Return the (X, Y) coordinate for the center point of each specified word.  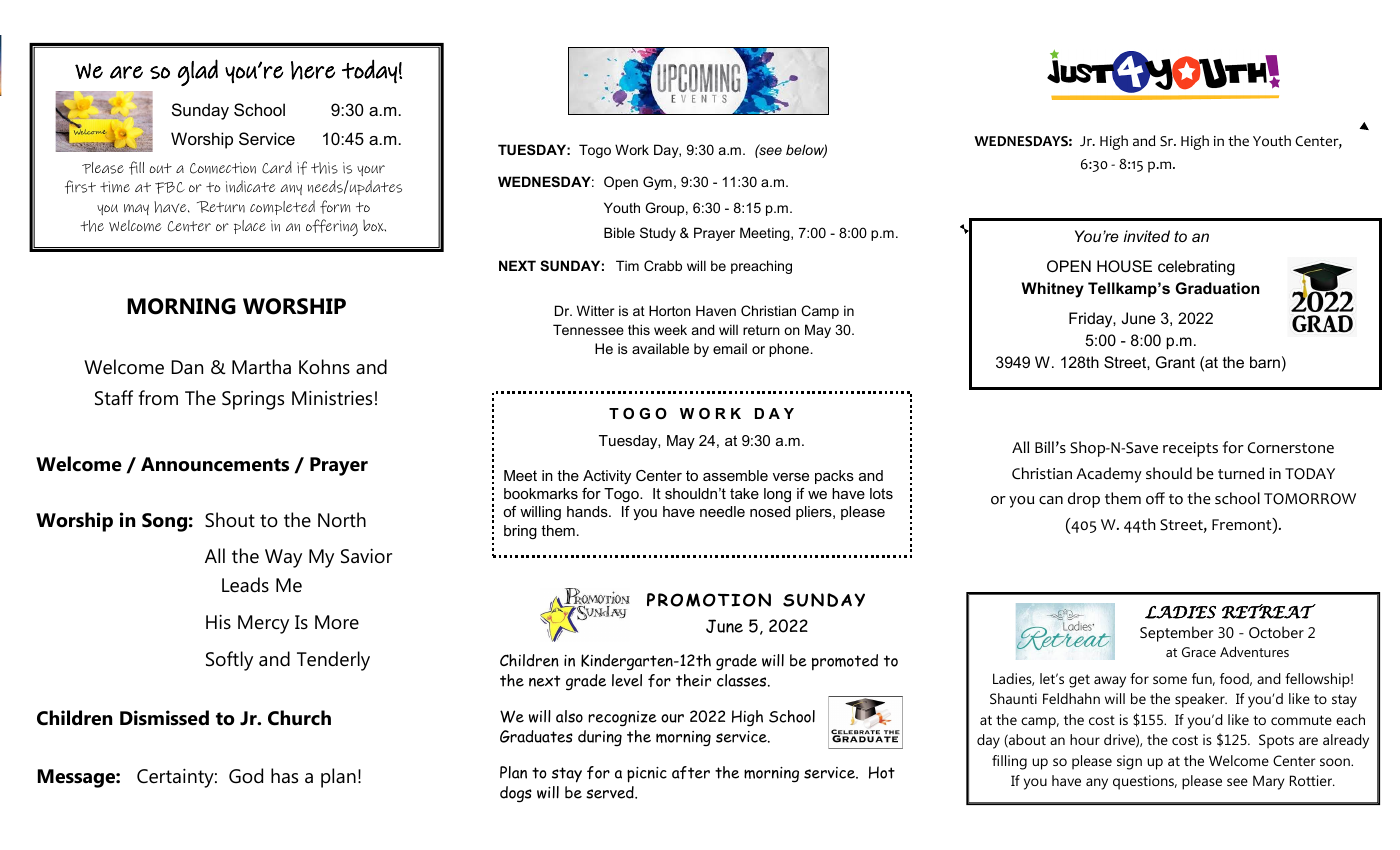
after (691, 772)
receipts (1190, 449)
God (246, 776)
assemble (735, 475)
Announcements (215, 464)
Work (632, 149)
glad (198, 72)
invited (1147, 236)
